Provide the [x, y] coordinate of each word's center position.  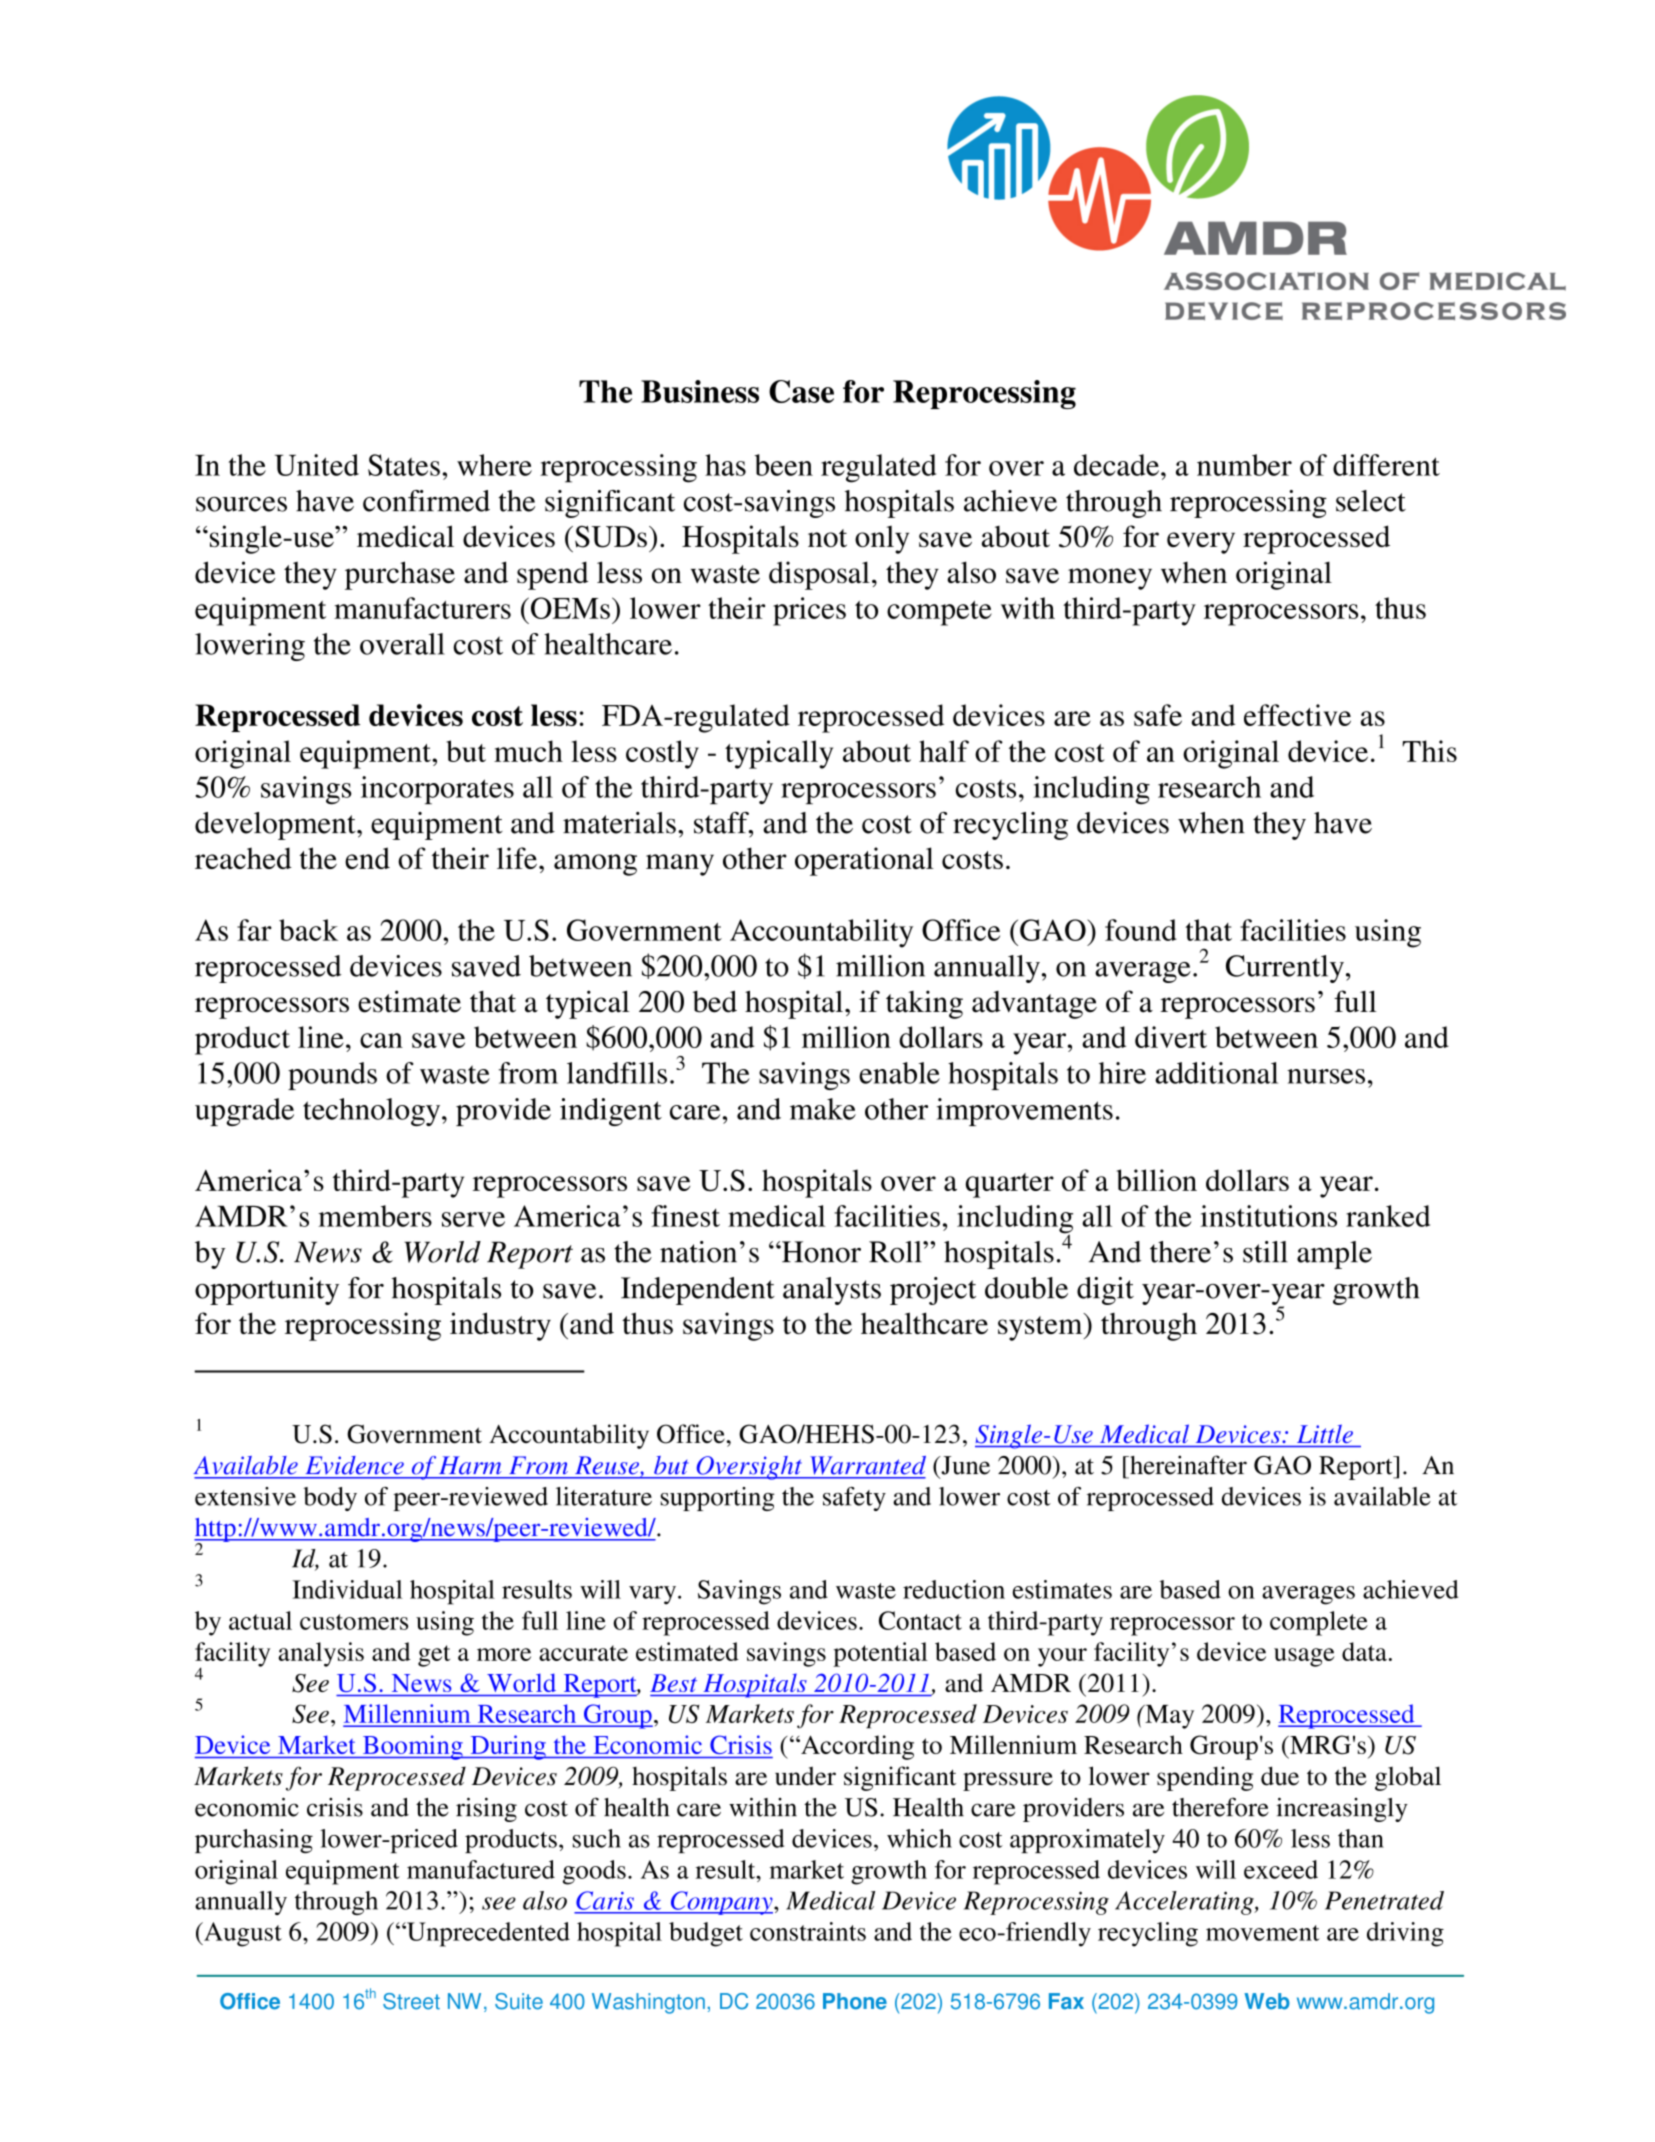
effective [1297, 715]
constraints [808, 1931]
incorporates [437, 790]
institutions [1268, 1216]
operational [864, 861]
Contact [920, 1620]
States [404, 465]
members [375, 1216]
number [1244, 465]
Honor [820, 1252]
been [783, 465]
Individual [347, 1589]
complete [1319, 1623]
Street [411, 2001]
